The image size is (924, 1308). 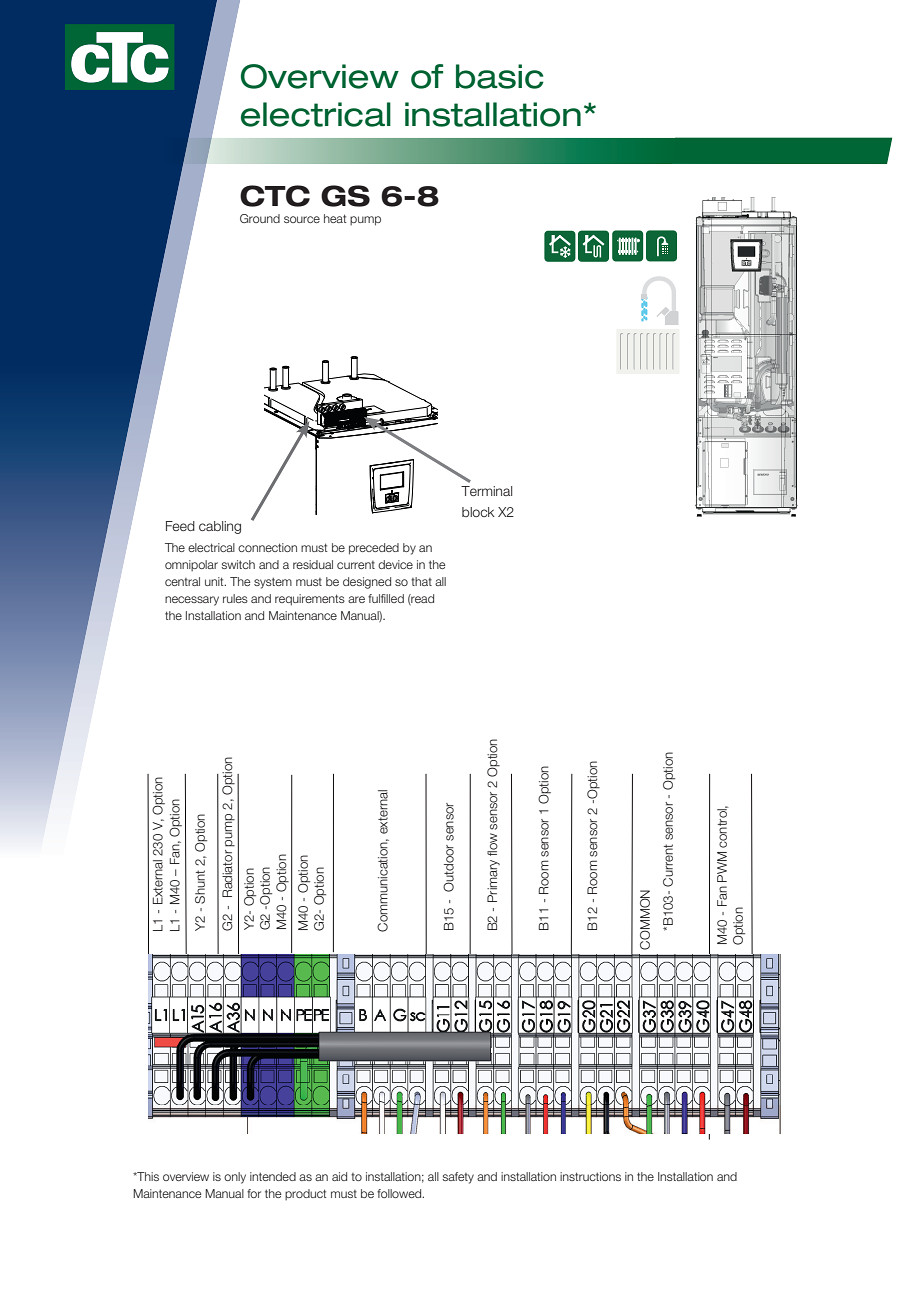 I want to click on rules, so click(x=235, y=598).
